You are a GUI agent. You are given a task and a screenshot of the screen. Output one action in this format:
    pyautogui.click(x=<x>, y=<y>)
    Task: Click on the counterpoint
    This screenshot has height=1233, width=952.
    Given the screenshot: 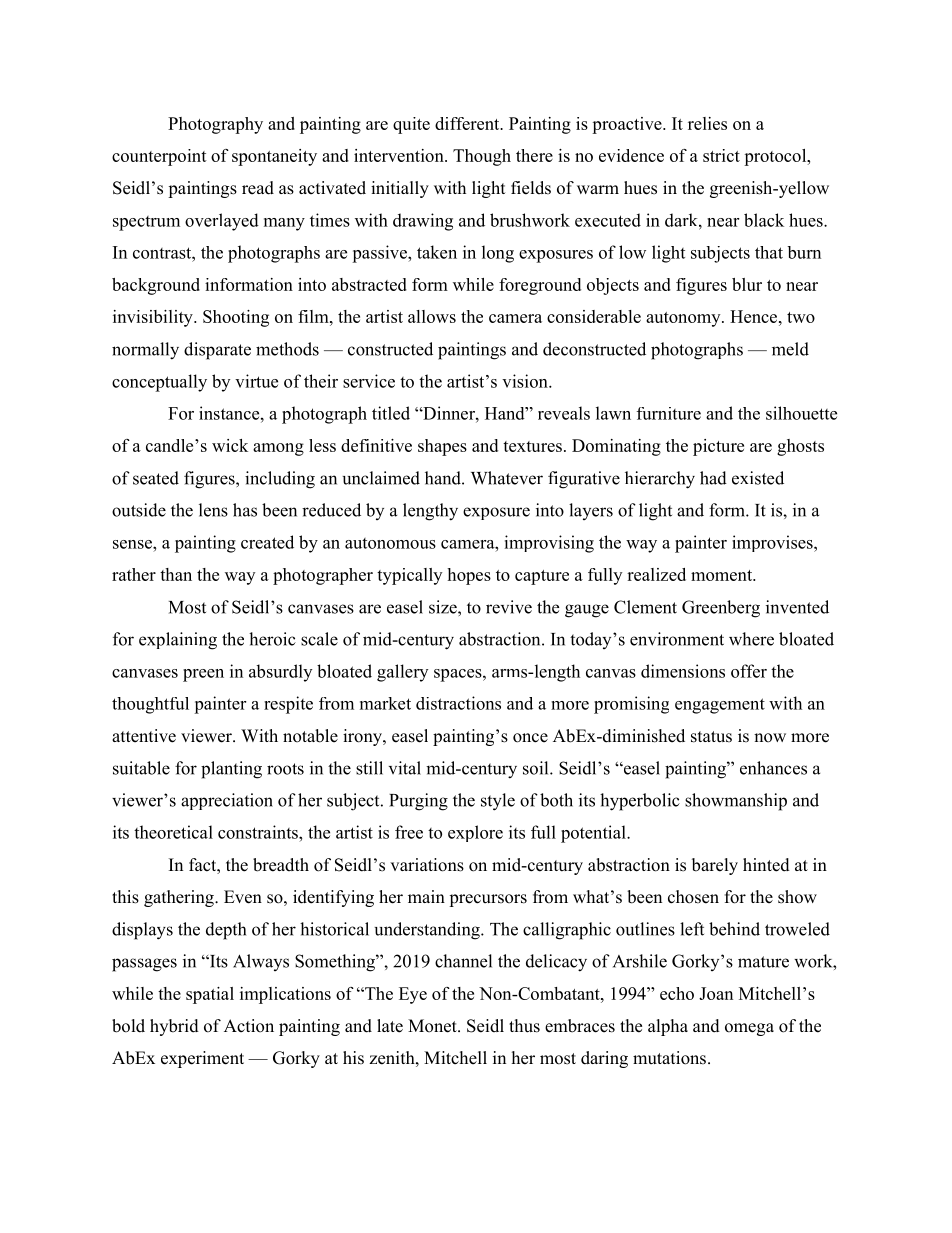 What is the action you would take?
    pyautogui.click(x=159, y=157)
